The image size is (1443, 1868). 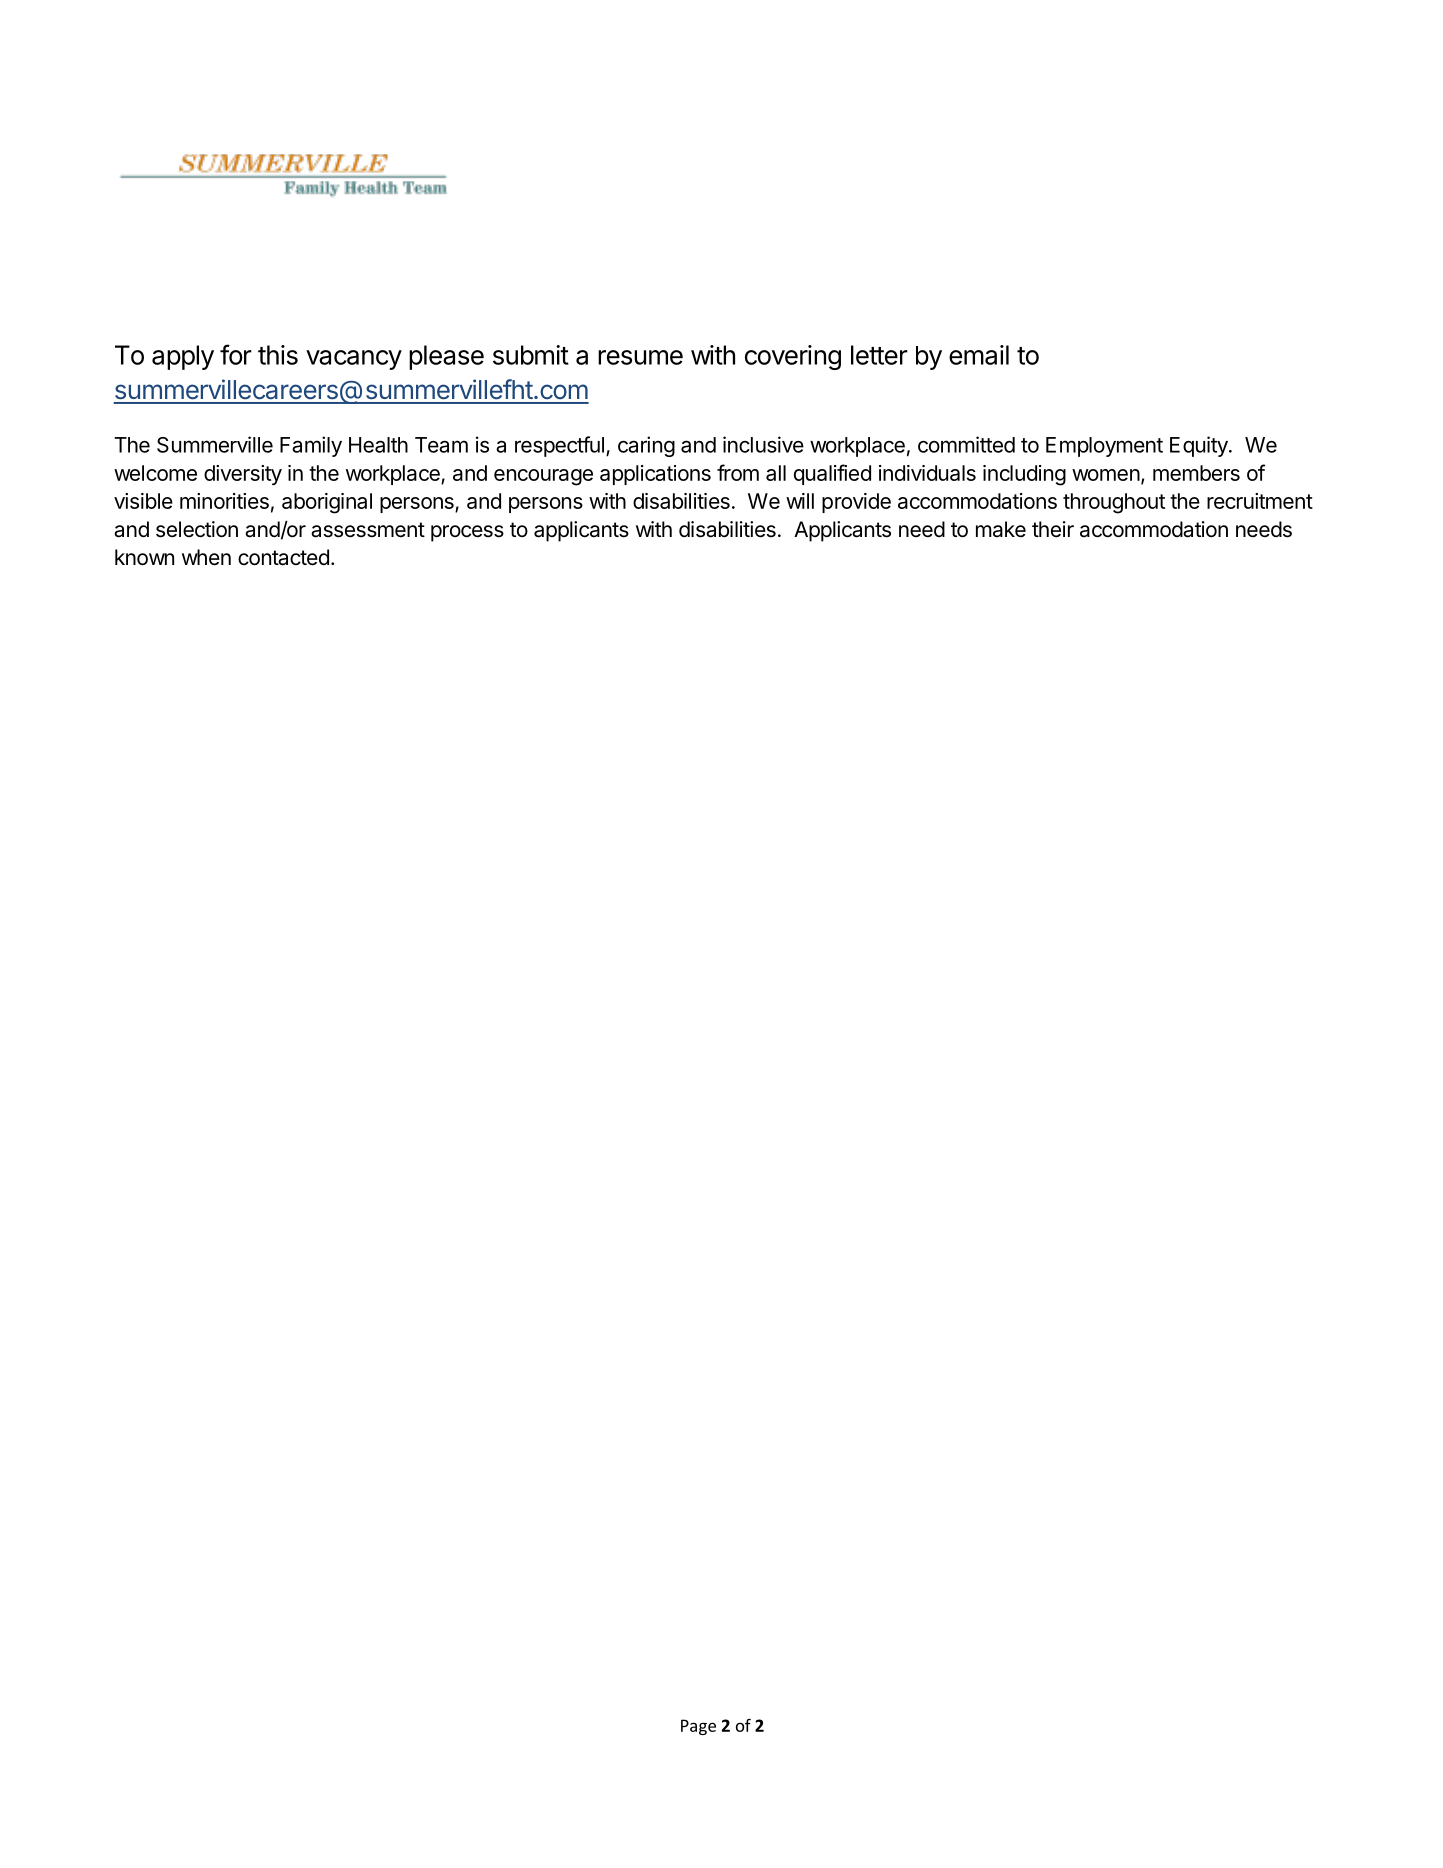 What do you see at coordinates (1104, 447) in the screenshot?
I see `Employment` at bounding box center [1104, 447].
